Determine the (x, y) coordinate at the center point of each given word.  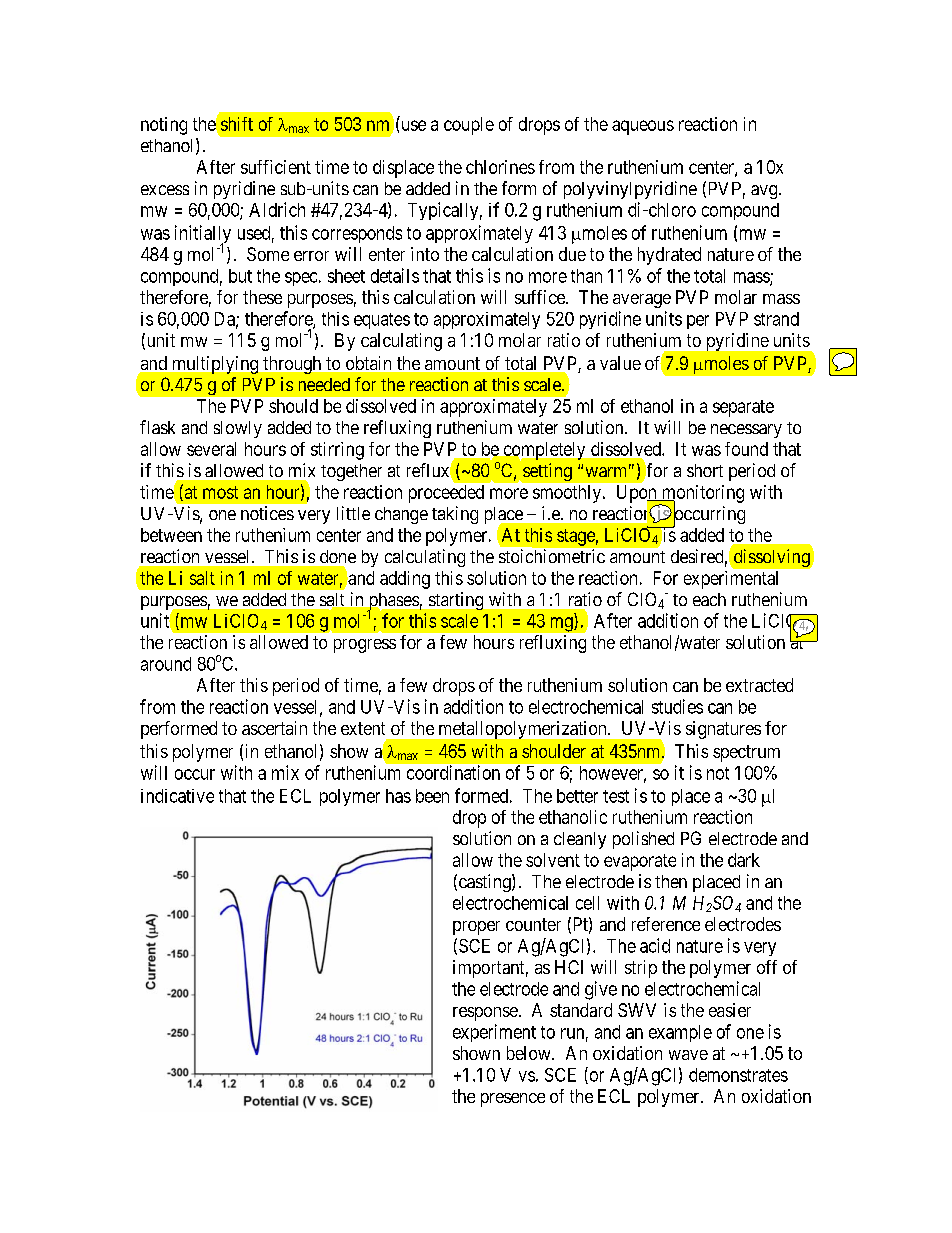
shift (237, 124)
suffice (541, 297)
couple (469, 126)
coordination (453, 772)
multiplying (215, 365)
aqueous (643, 127)
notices (267, 513)
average (642, 301)
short (705, 470)
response (485, 1014)
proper (476, 928)
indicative (177, 796)
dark (744, 860)
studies (677, 706)
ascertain (274, 728)
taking (455, 515)
